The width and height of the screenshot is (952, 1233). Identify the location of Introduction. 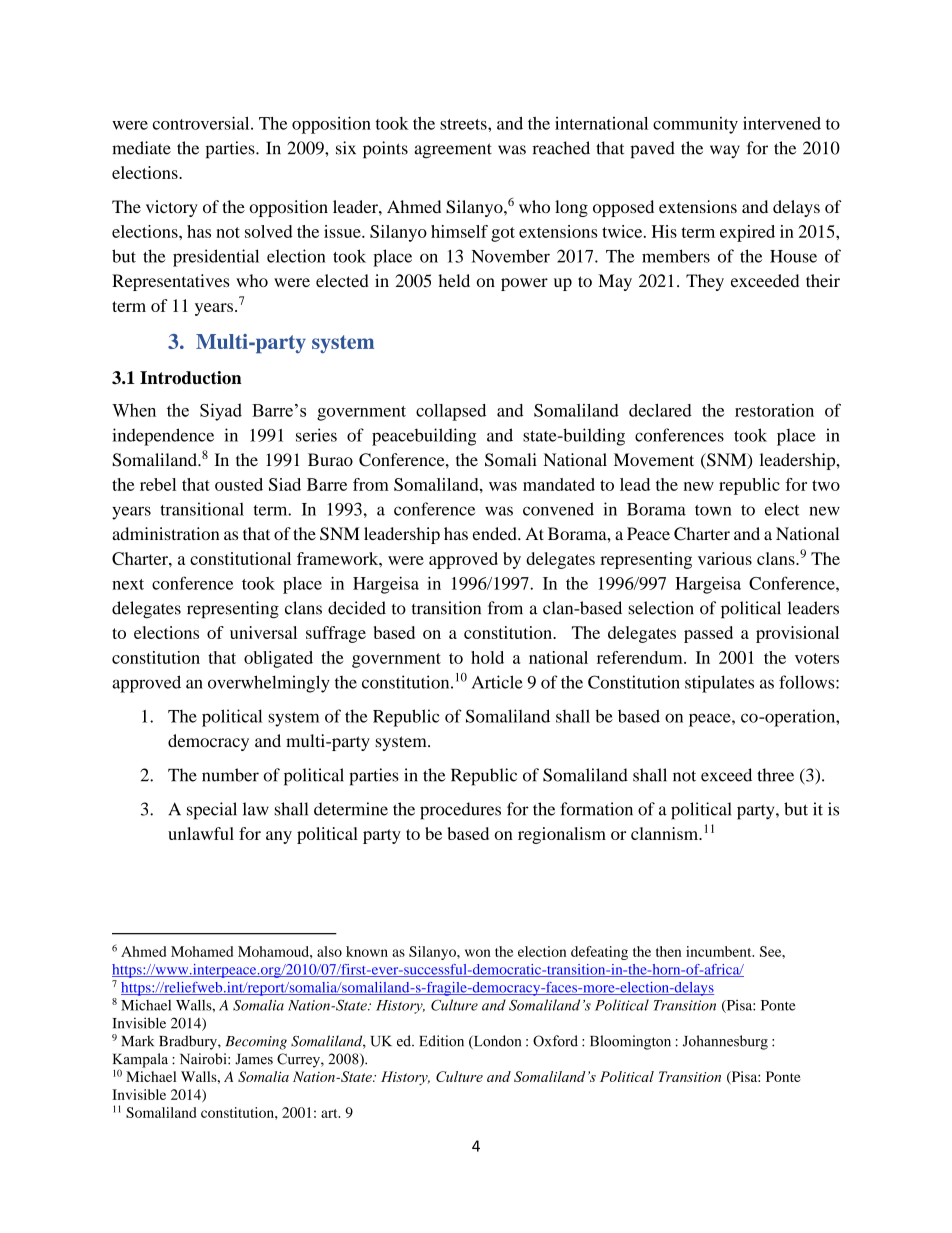
(191, 378).
